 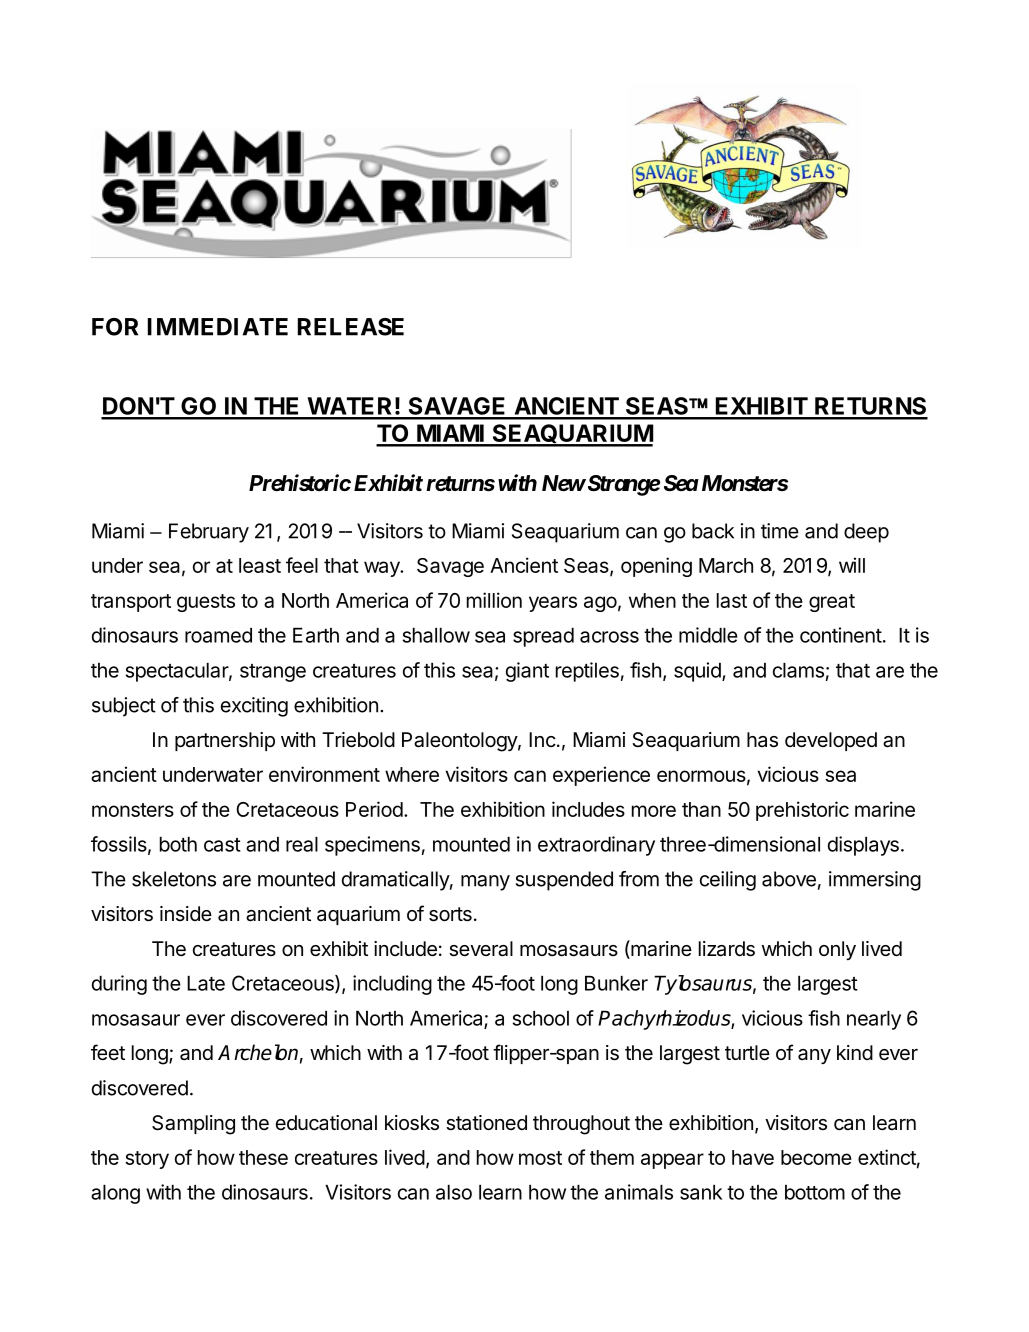 What do you see at coordinates (218, 327) in the image?
I see `IMMEDIATE` at bounding box center [218, 327].
